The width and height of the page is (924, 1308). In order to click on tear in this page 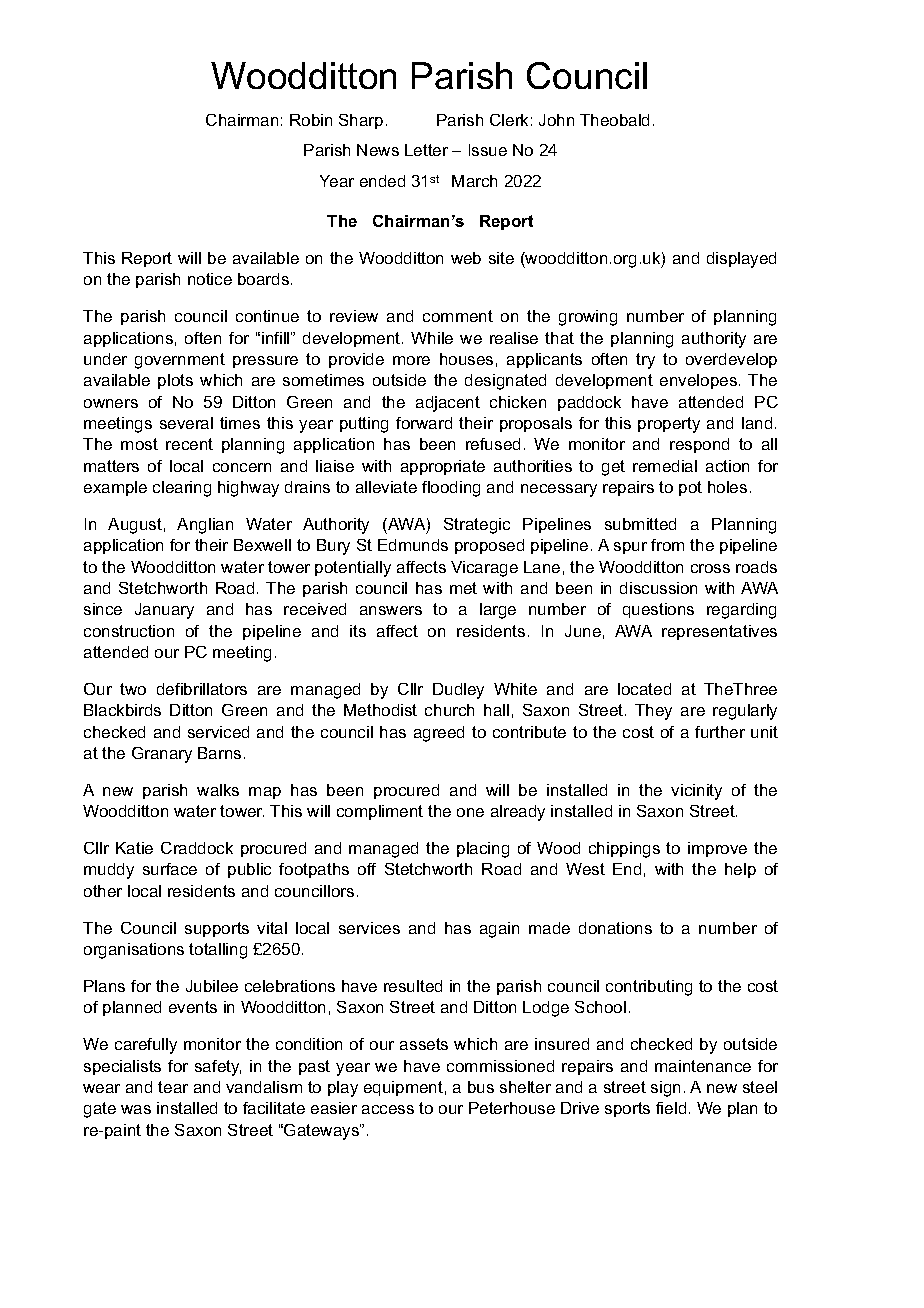, I will do `click(173, 1087)`.
